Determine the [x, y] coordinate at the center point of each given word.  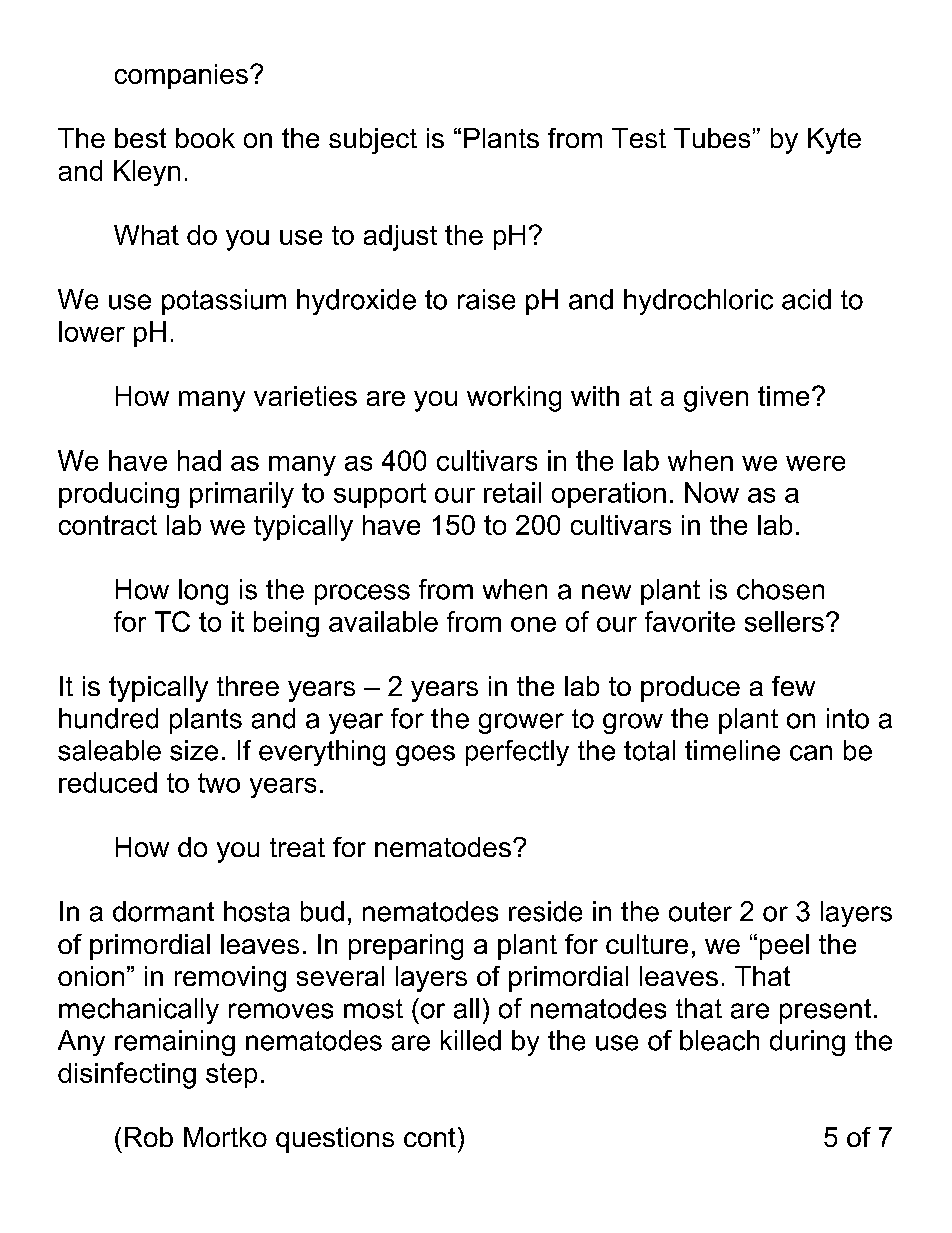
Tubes [712, 138]
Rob [149, 1137]
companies [181, 76]
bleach [719, 1040]
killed [471, 1040]
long [203, 592]
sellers [784, 621]
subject [373, 141]
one [533, 624]
